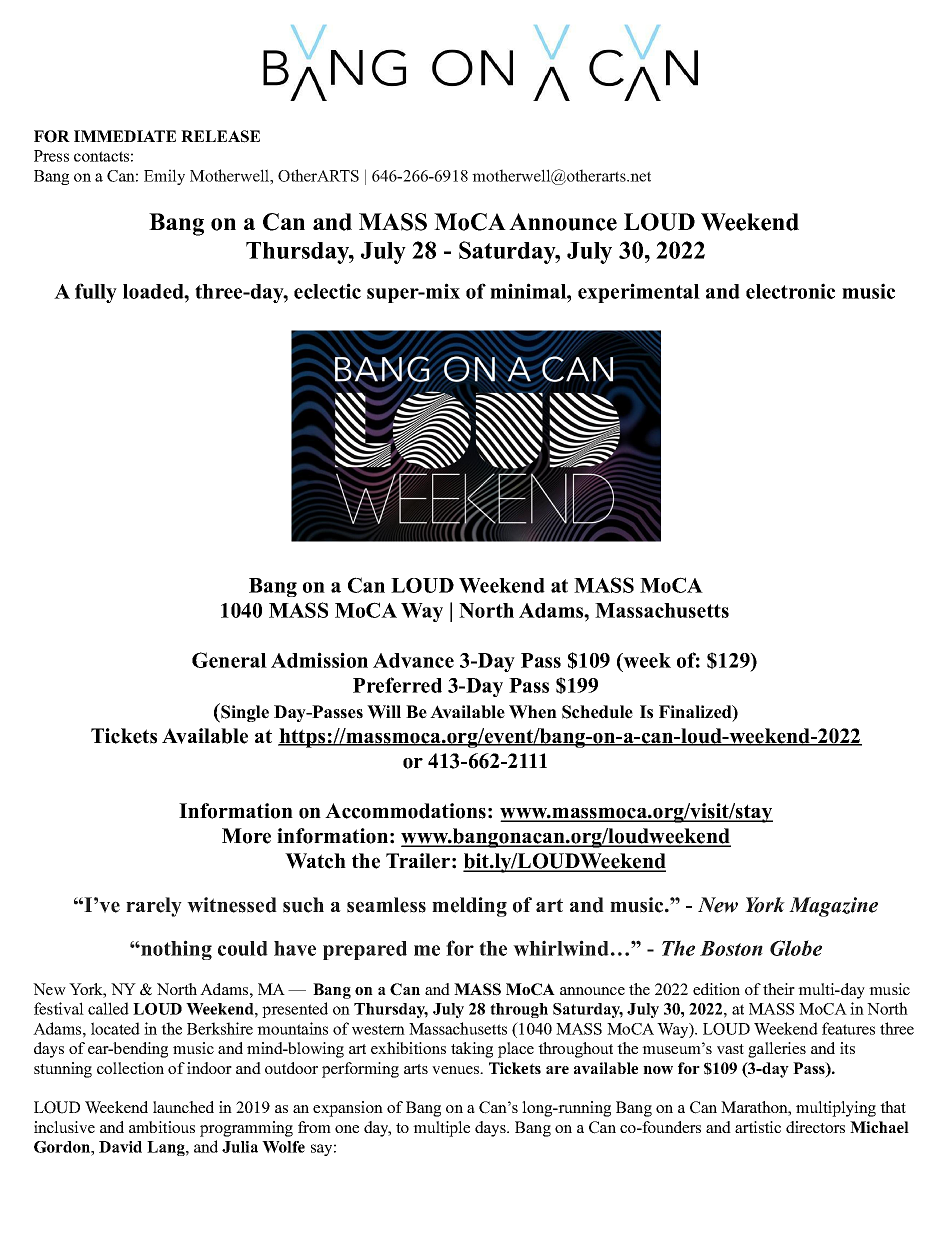 Image resolution: width=952 pixels, height=1233 pixels. I want to click on Finalized, so click(696, 713).
